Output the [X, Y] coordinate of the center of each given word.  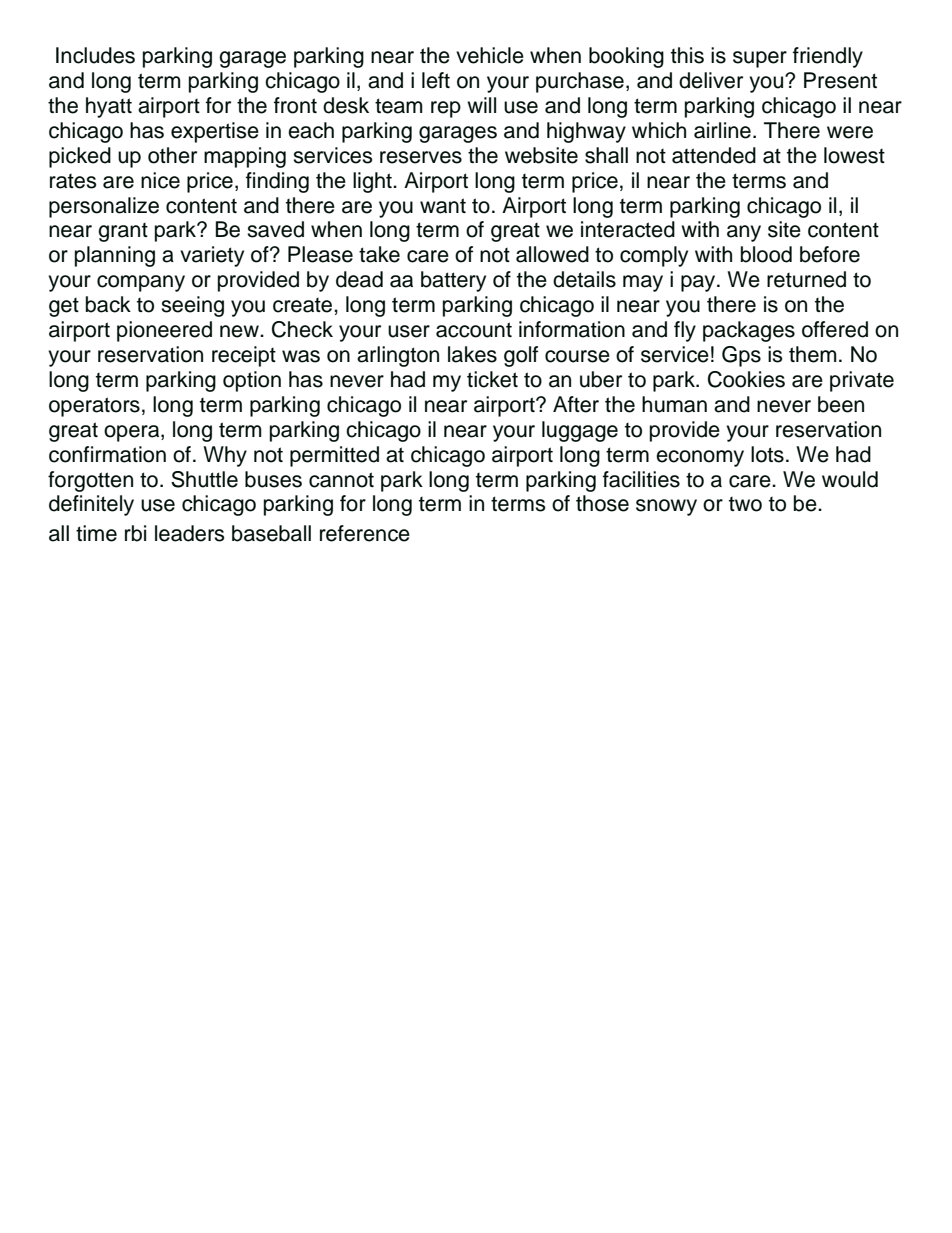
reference [365, 533]
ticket [492, 379]
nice [160, 180]
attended [714, 155]
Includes [95, 55]
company [141, 283]
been [841, 404]
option [252, 381]
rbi [135, 533]
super [760, 59]
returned [806, 279]
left [436, 80]
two [745, 504]
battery [453, 281]
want [443, 206]
